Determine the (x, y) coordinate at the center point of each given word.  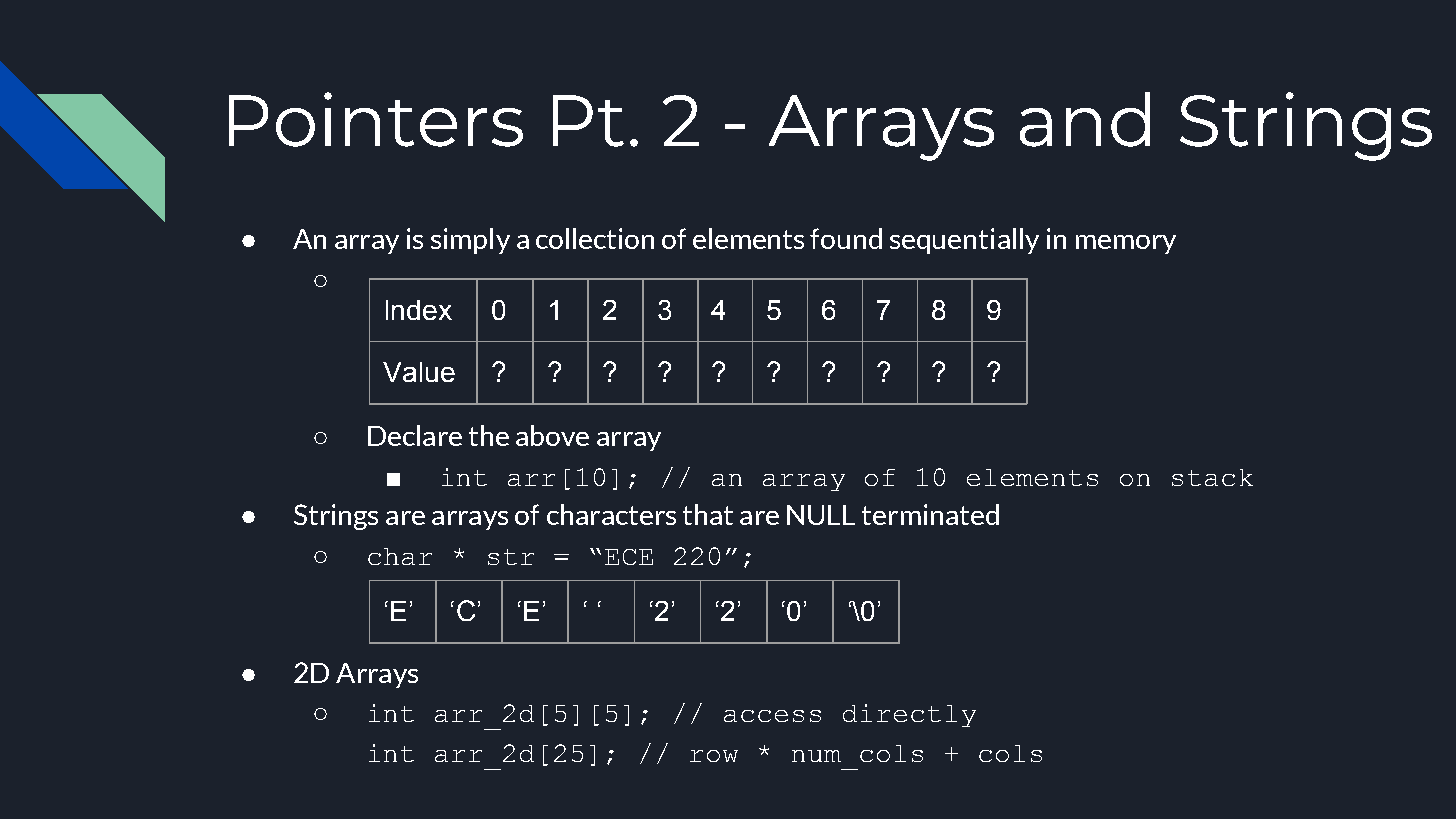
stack (1212, 477)
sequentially (964, 241)
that (708, 514)
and (1085, 119)
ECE (629, 557)
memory (1126, 244)
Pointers (376, 119)
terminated (930, 514)
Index (419, 310)
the (489, 435)
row (714, 756)
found (846, 238)
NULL (821, 515)
